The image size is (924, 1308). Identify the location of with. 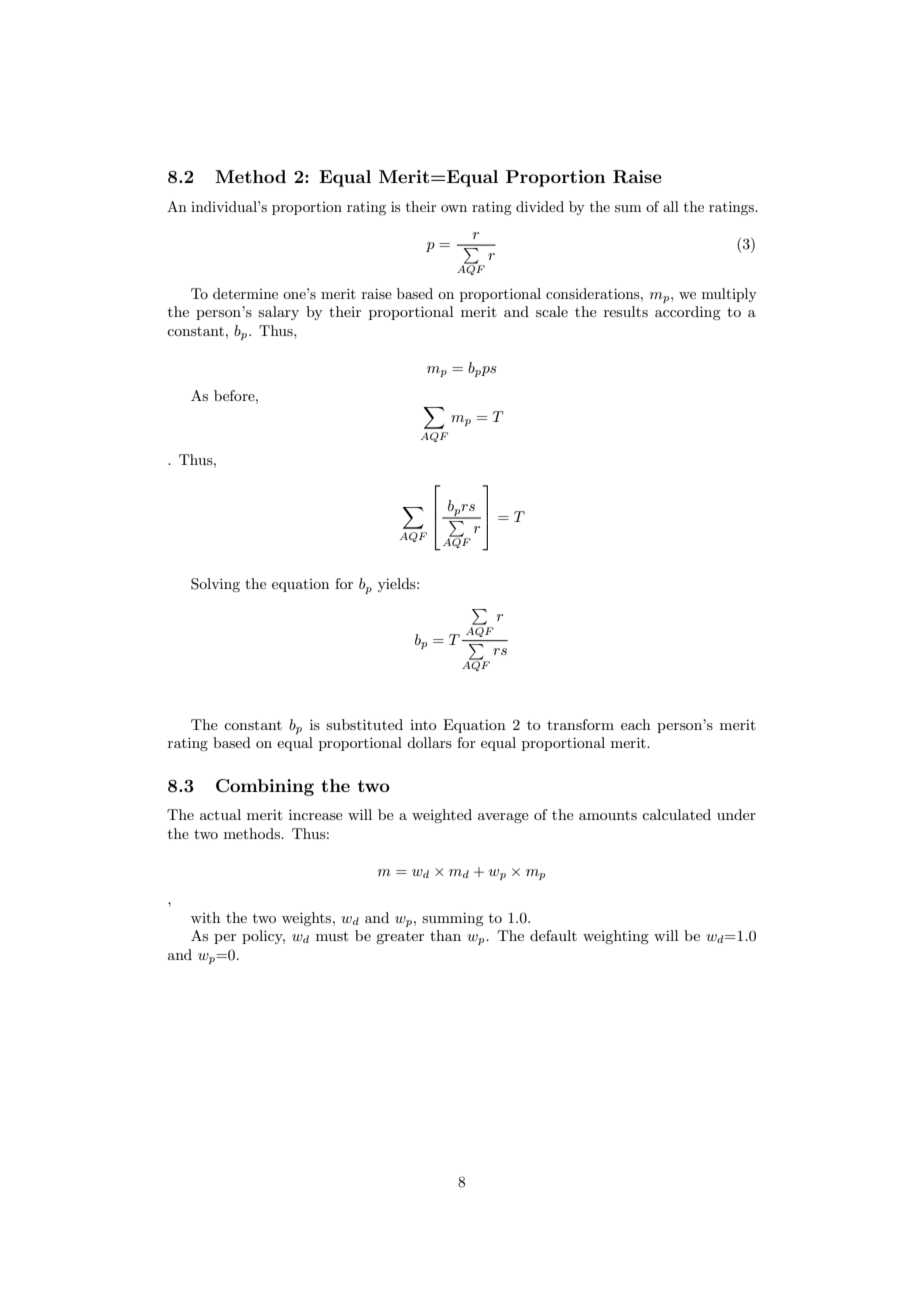
(205, 917).
